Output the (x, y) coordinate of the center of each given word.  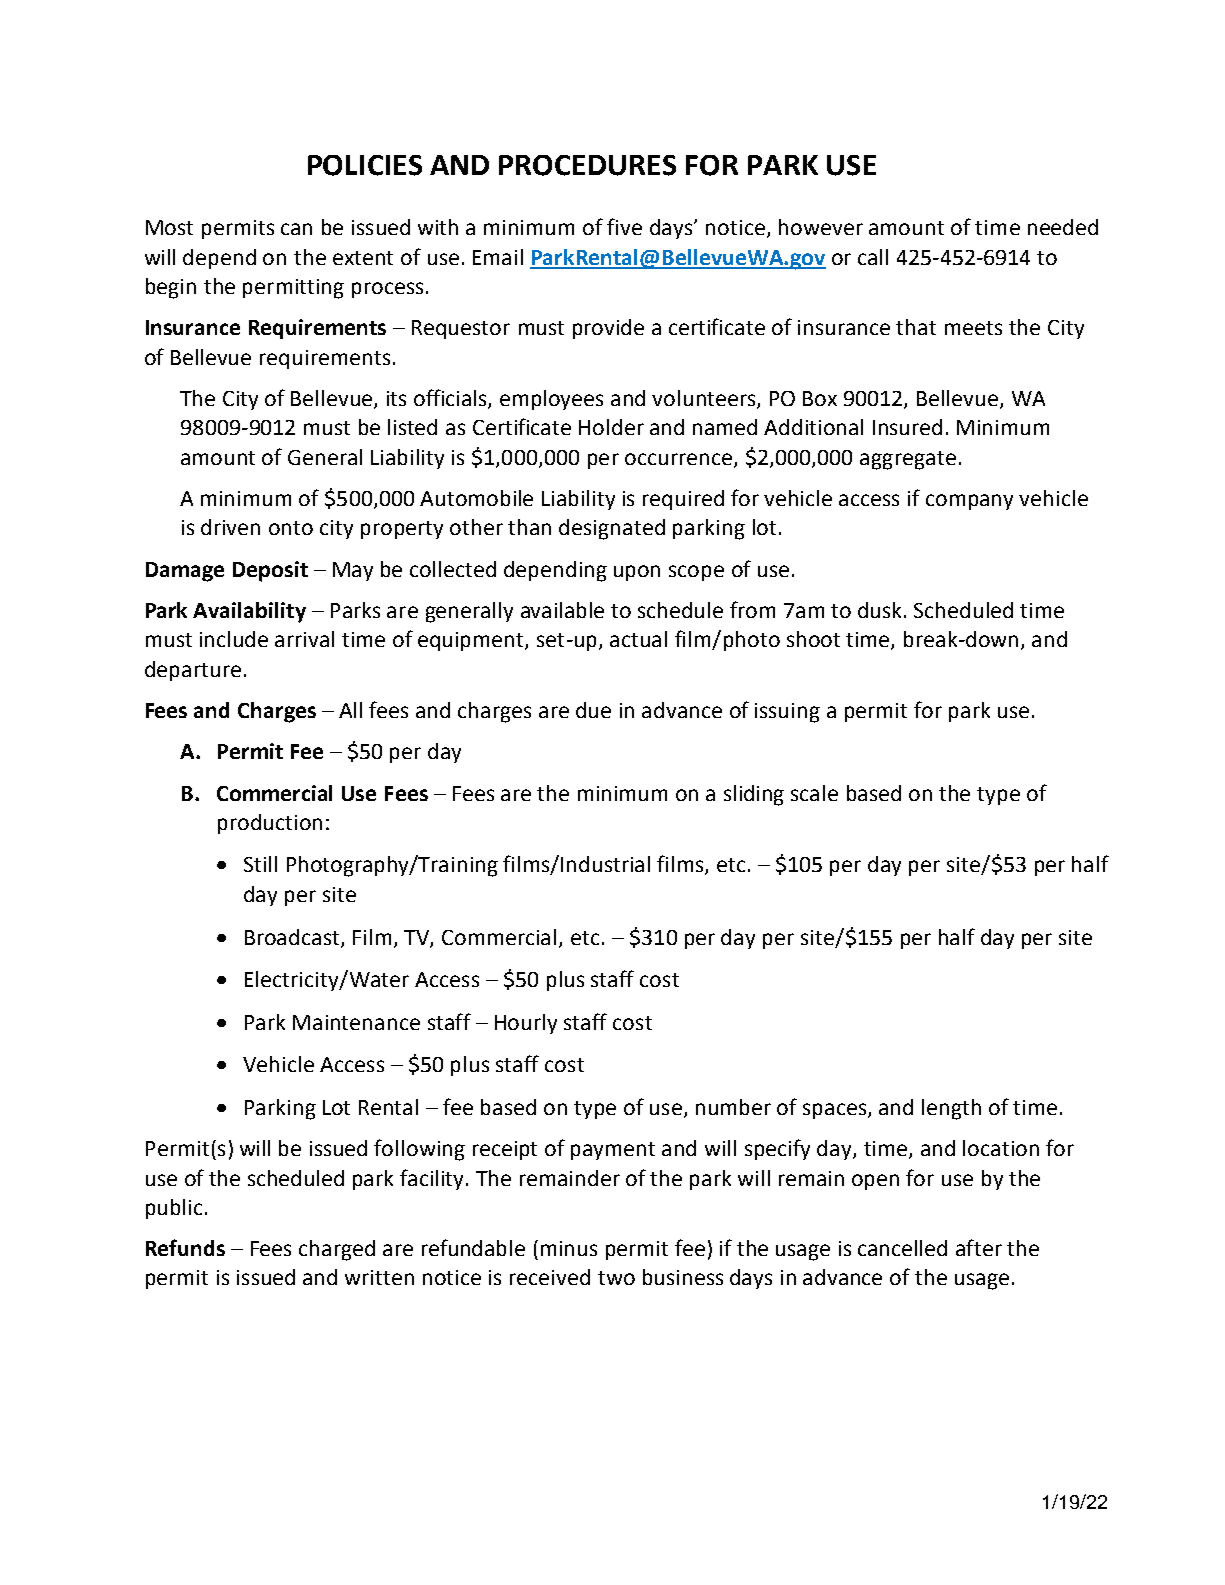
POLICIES (365, 165)
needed (1063, 227)
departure (193, 671)
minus (569, 1248)
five (624, 226)
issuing (787, 713)
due (593, 710)
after (979, 1247)
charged (337, 1250)
